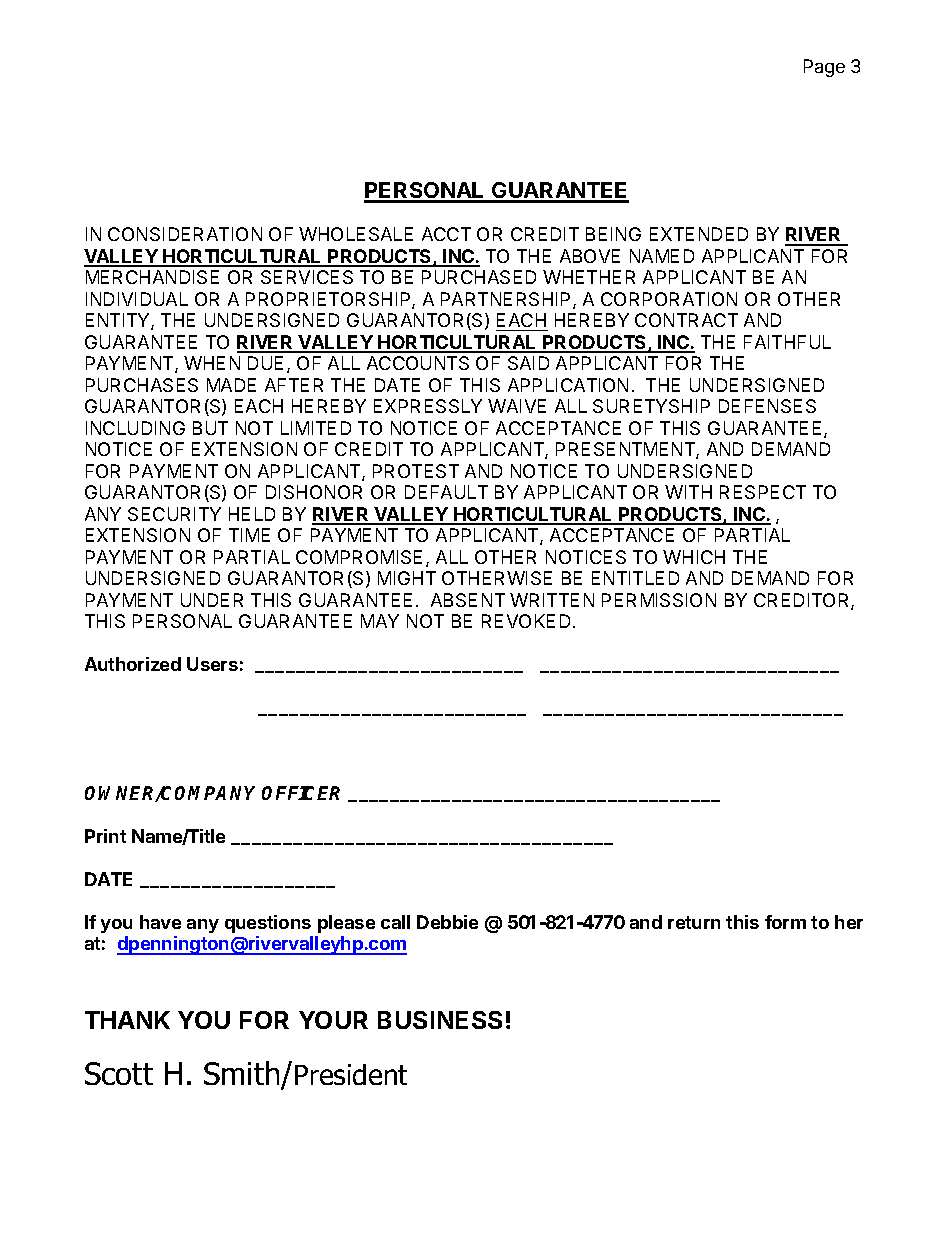 The height and width of the screenshot is (1233, 952). I want to click on Print, so click(105, 836).
